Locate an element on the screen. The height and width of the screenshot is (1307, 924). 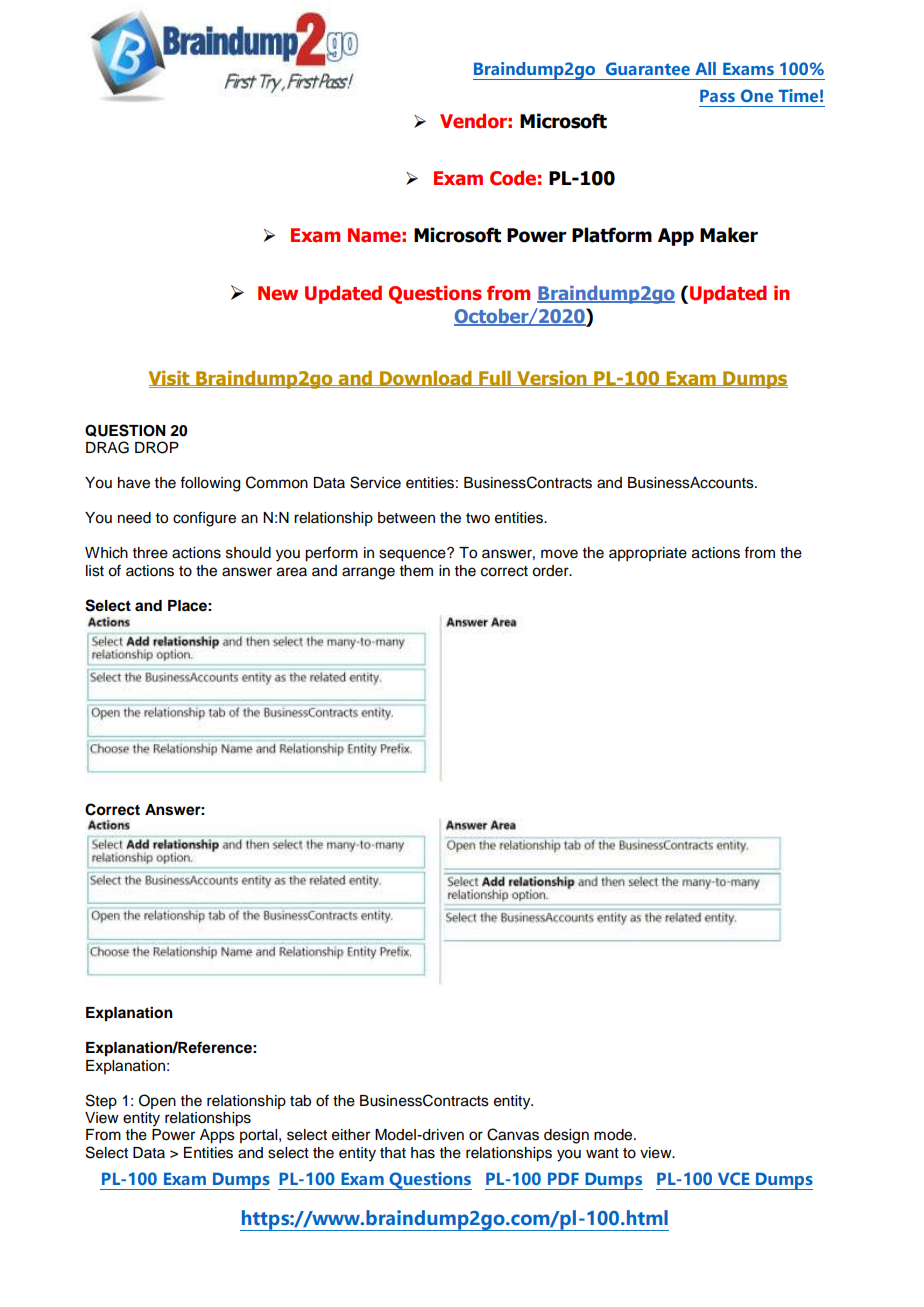
three is located at coordinates (150, 553).
